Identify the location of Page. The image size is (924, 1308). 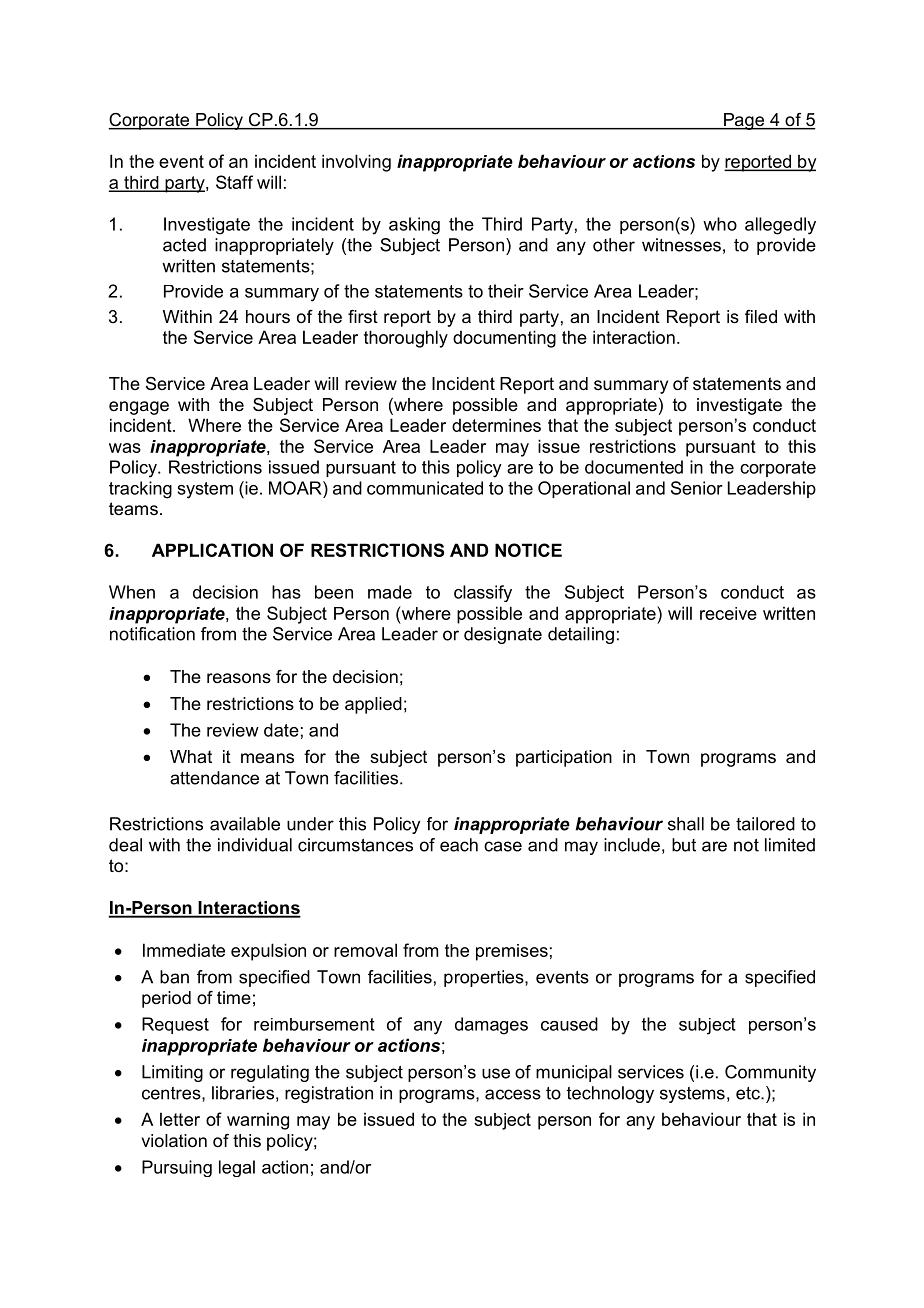
(744, 121).
